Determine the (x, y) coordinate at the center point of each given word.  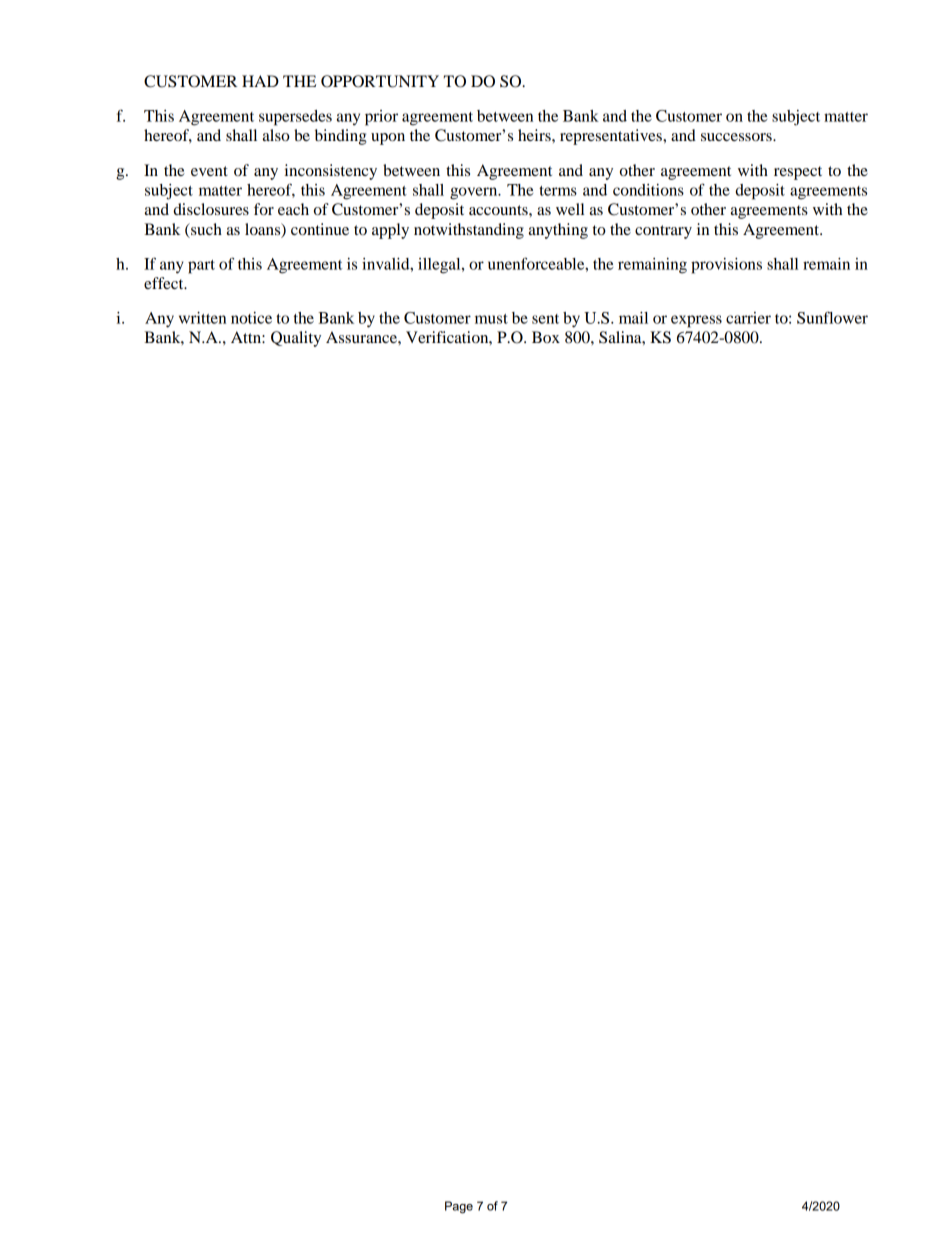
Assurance (362, 337)
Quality (296, 339)
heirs (535, 135)
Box (546, 337)
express (696, 321)
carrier (748, 318)
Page (459, 1207)
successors (737, 137)
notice (251, 318)
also (276, 135)
